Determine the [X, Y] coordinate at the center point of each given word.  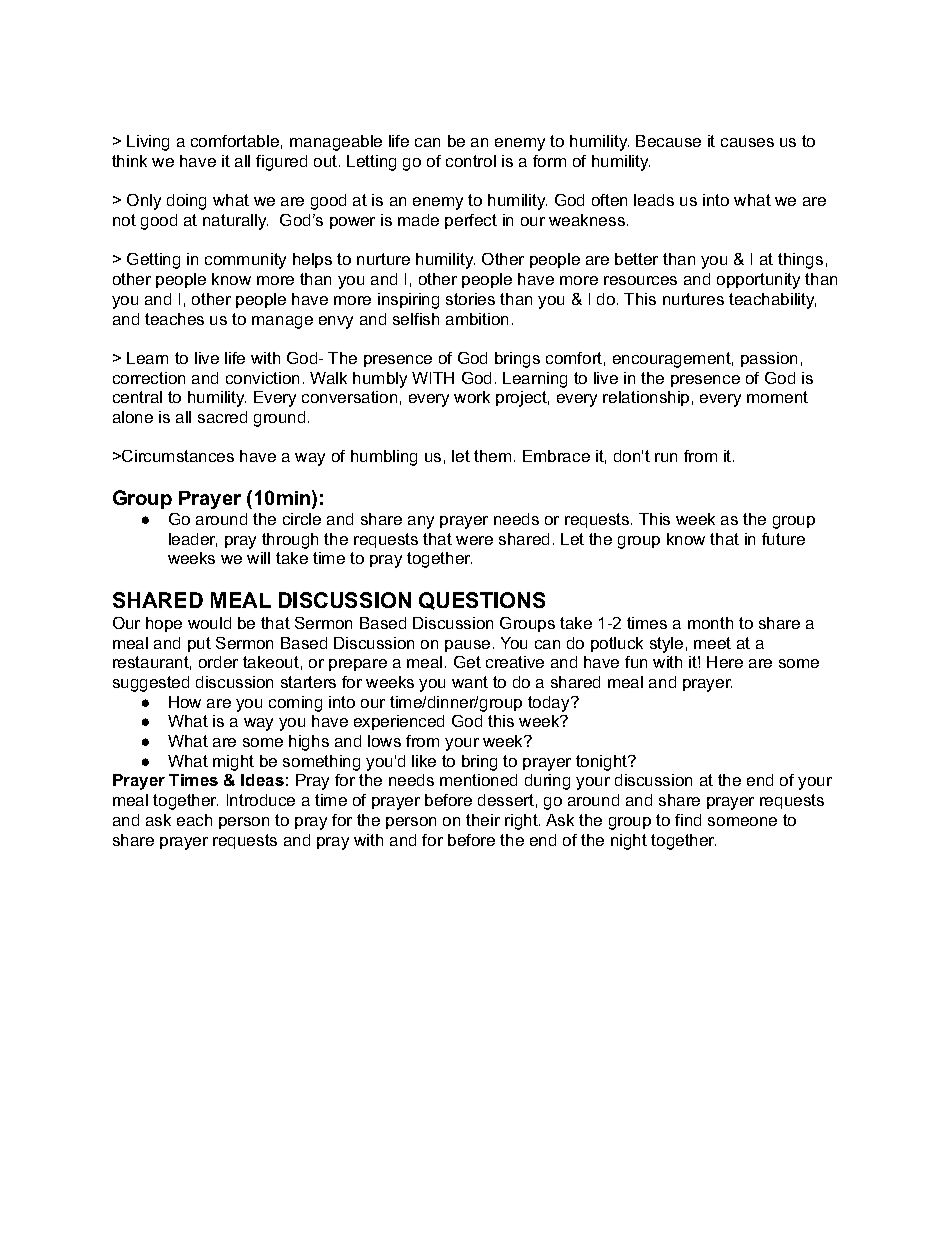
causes [747, 142]
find [688, 820]
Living [148, 143]
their [483, 820]
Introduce [261, 800]
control [471, 161]
